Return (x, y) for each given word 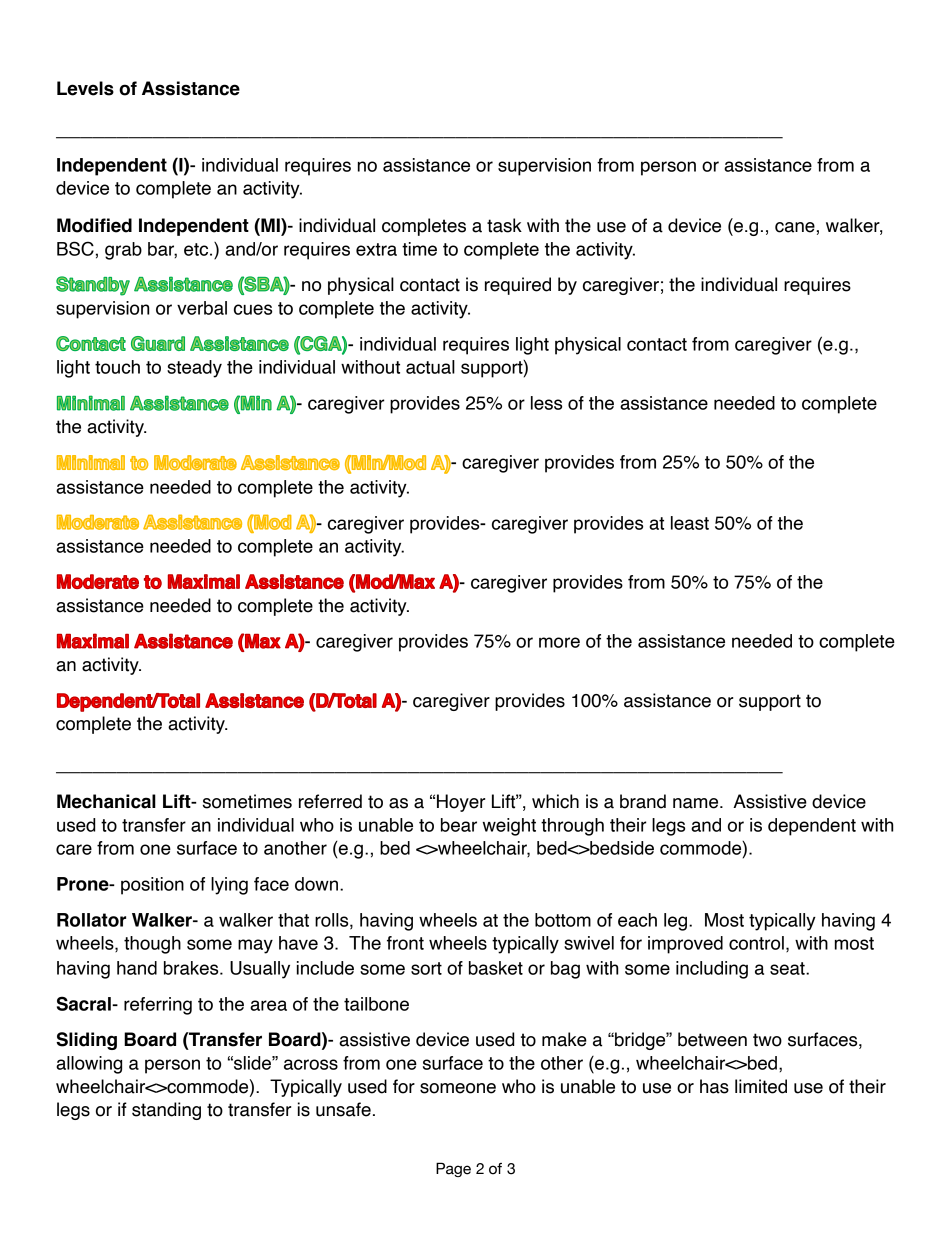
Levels (85, 88)
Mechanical (106, 801)
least (690, 523)
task (504, 225)
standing (166, 1111)
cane (795, 227)
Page (453, 1169)
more (559, 642)
